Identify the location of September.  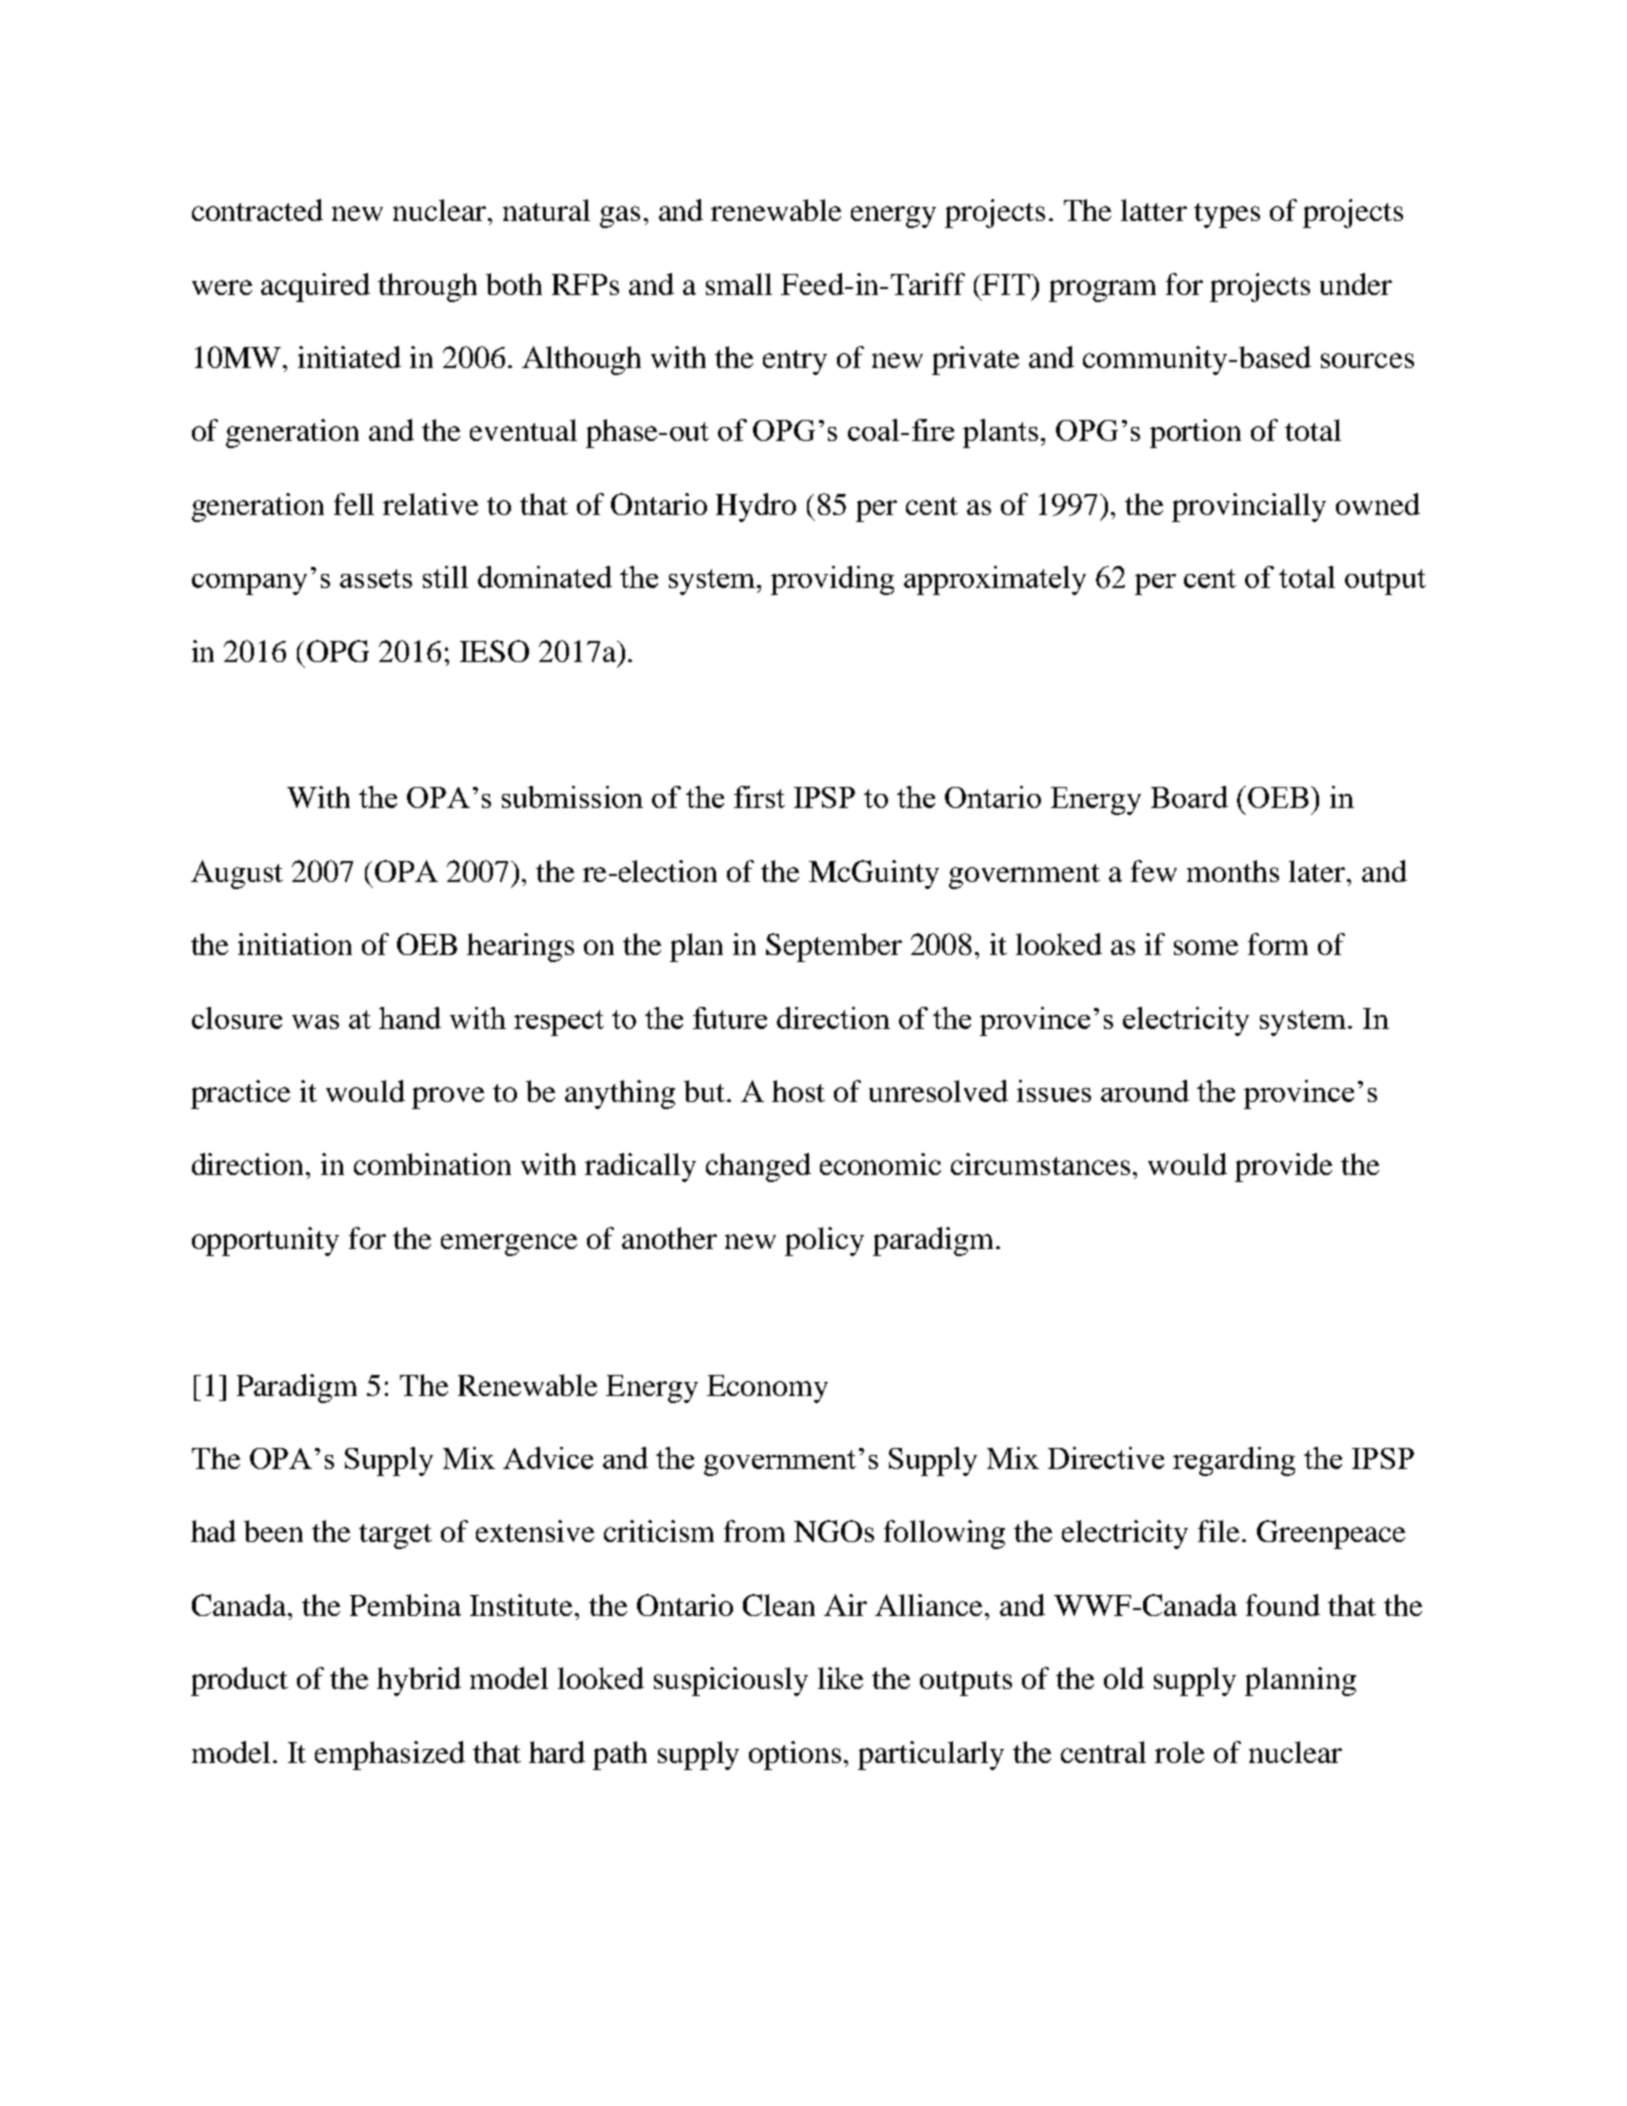
(834, 947).
